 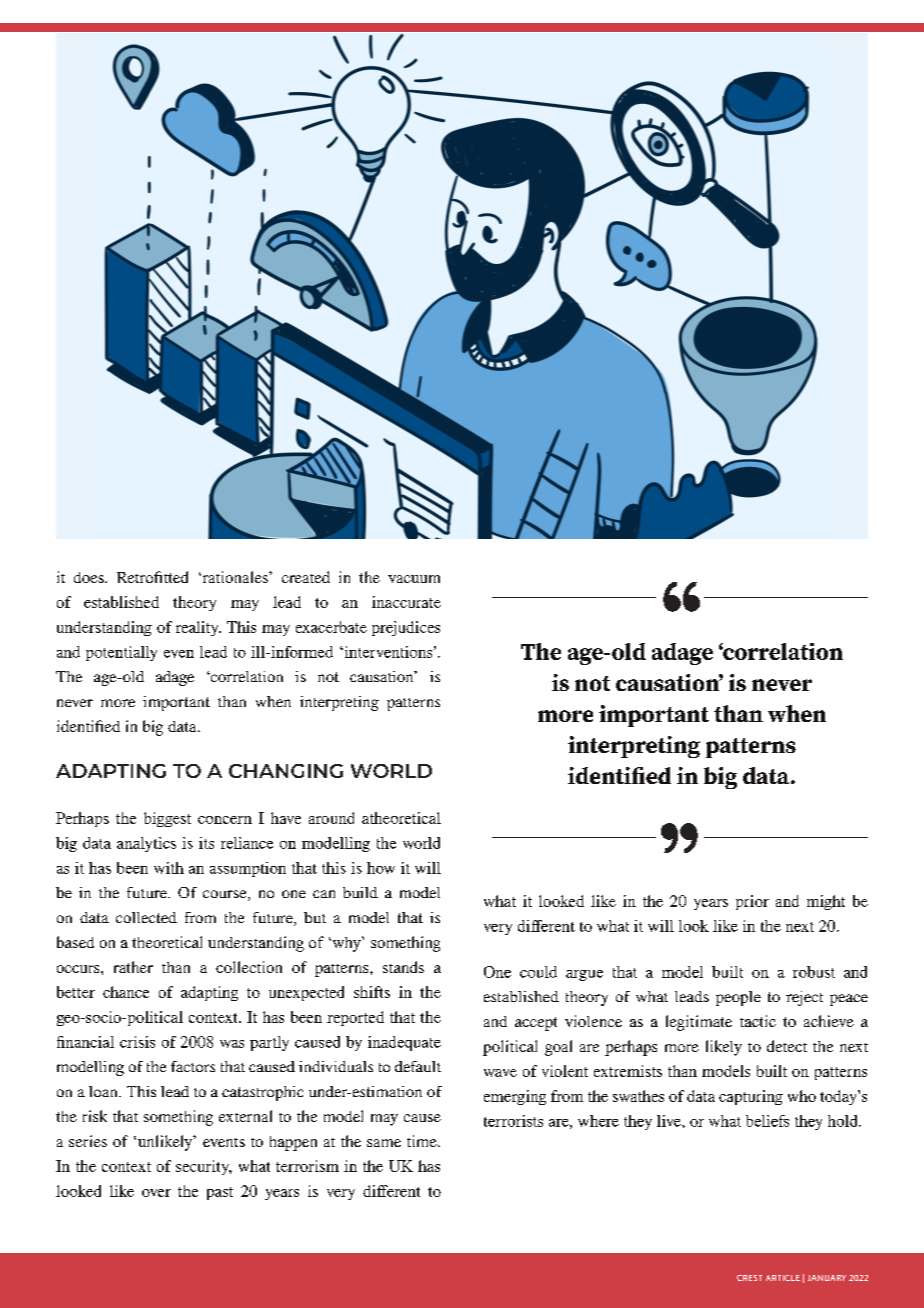 I want to click on inaccurate, so click(x=406, y=602).
